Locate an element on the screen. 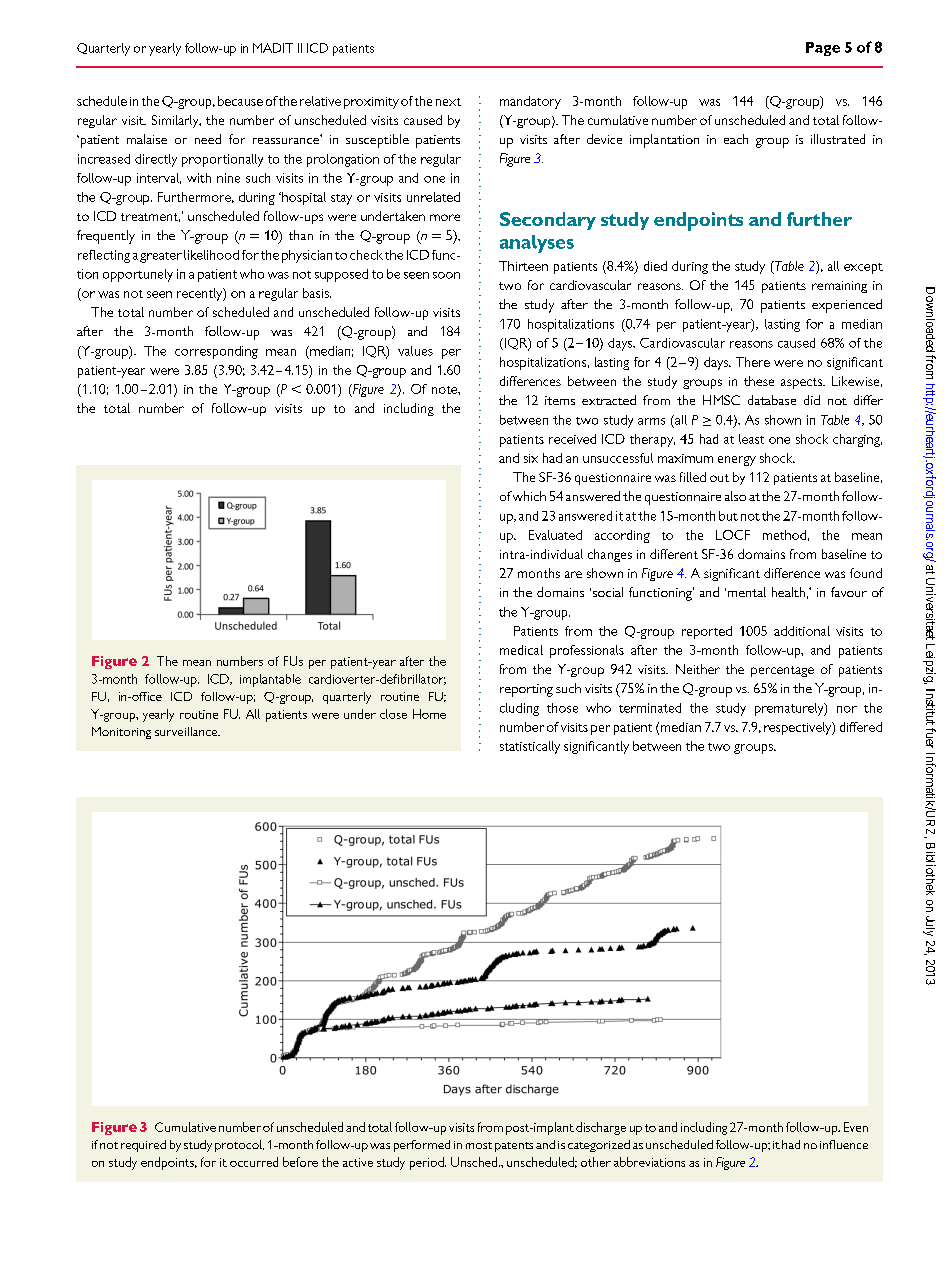  protocol is located at coordinates (239, 1146).
